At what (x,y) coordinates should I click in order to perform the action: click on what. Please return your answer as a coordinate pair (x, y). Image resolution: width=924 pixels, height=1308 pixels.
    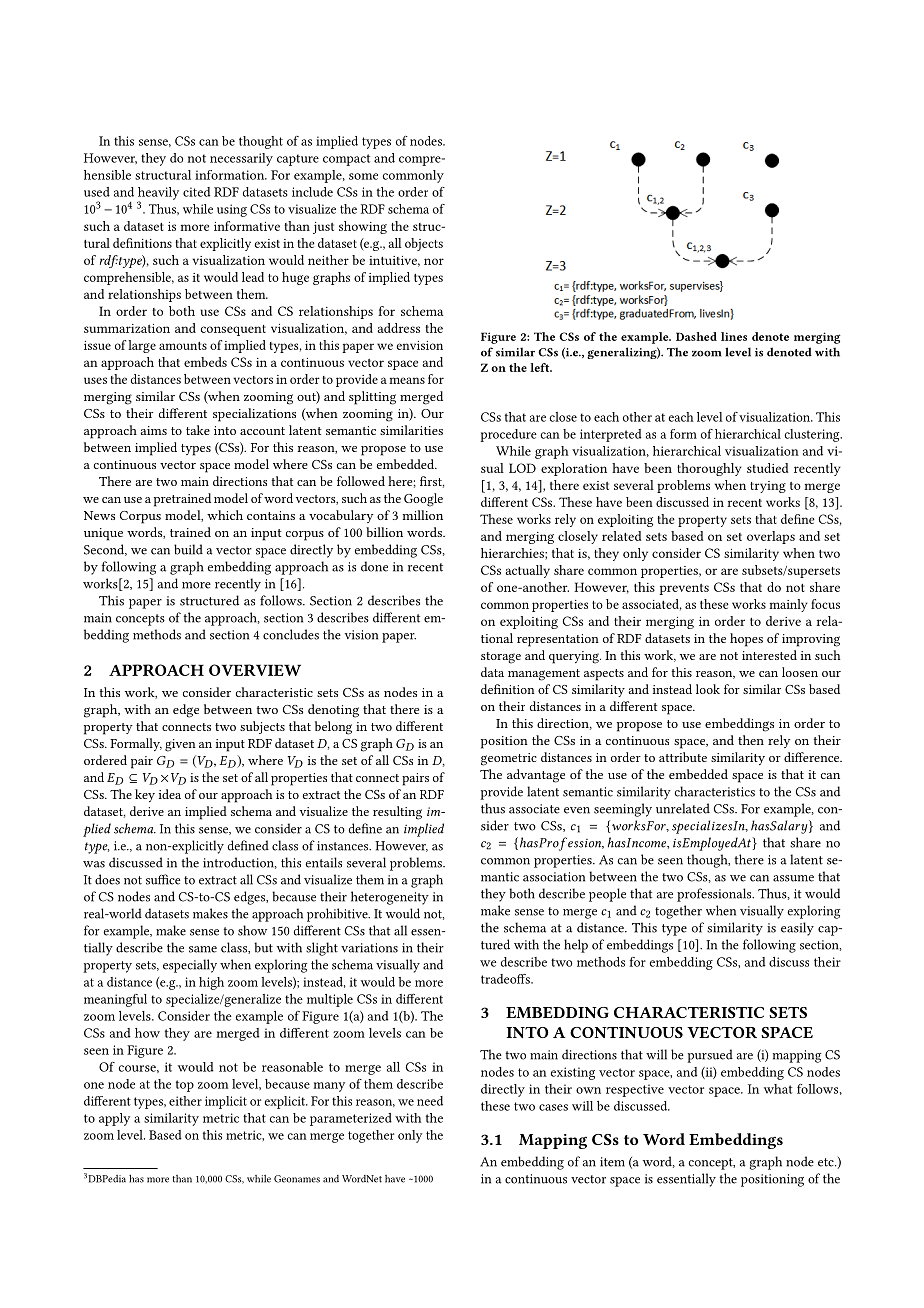
    Looking at the image, I should click on (778, 1089).
